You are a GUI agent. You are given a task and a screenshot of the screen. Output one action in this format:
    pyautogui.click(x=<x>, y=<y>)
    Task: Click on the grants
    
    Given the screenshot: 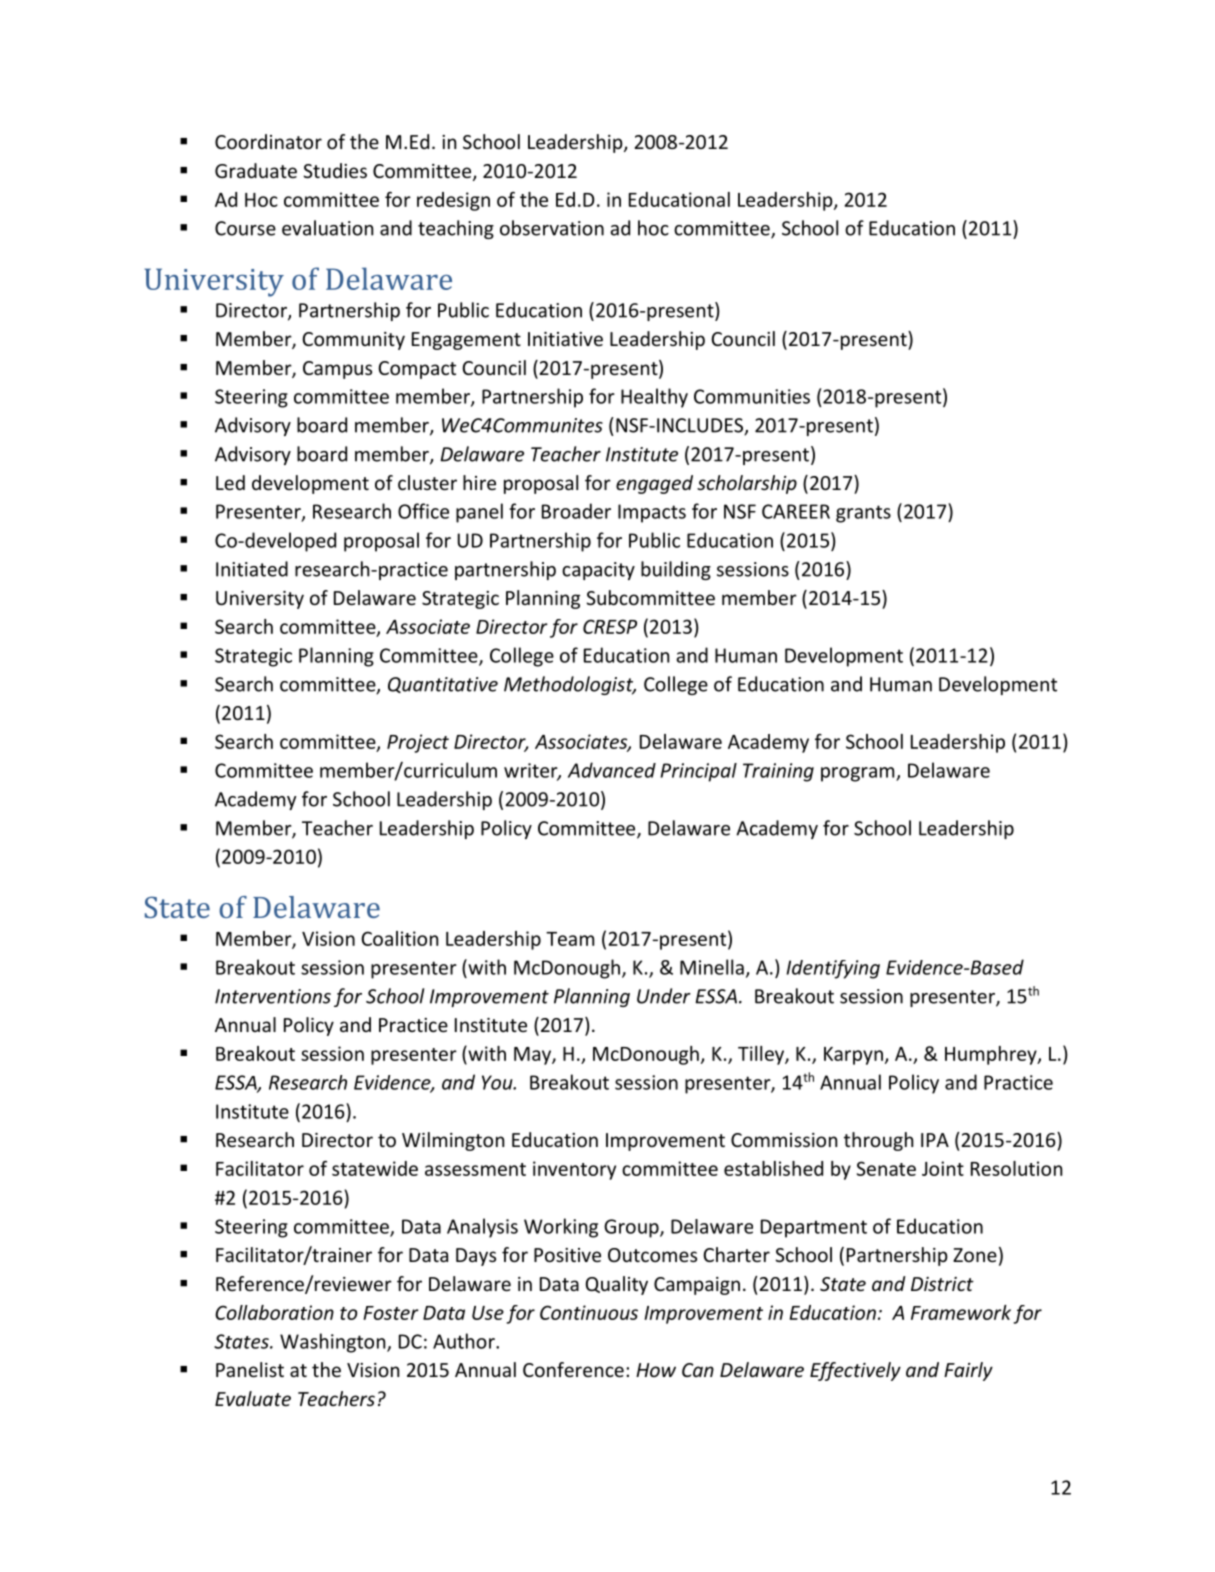 What is the action you would take?
    pyautogui.click(x=863, y=514)
